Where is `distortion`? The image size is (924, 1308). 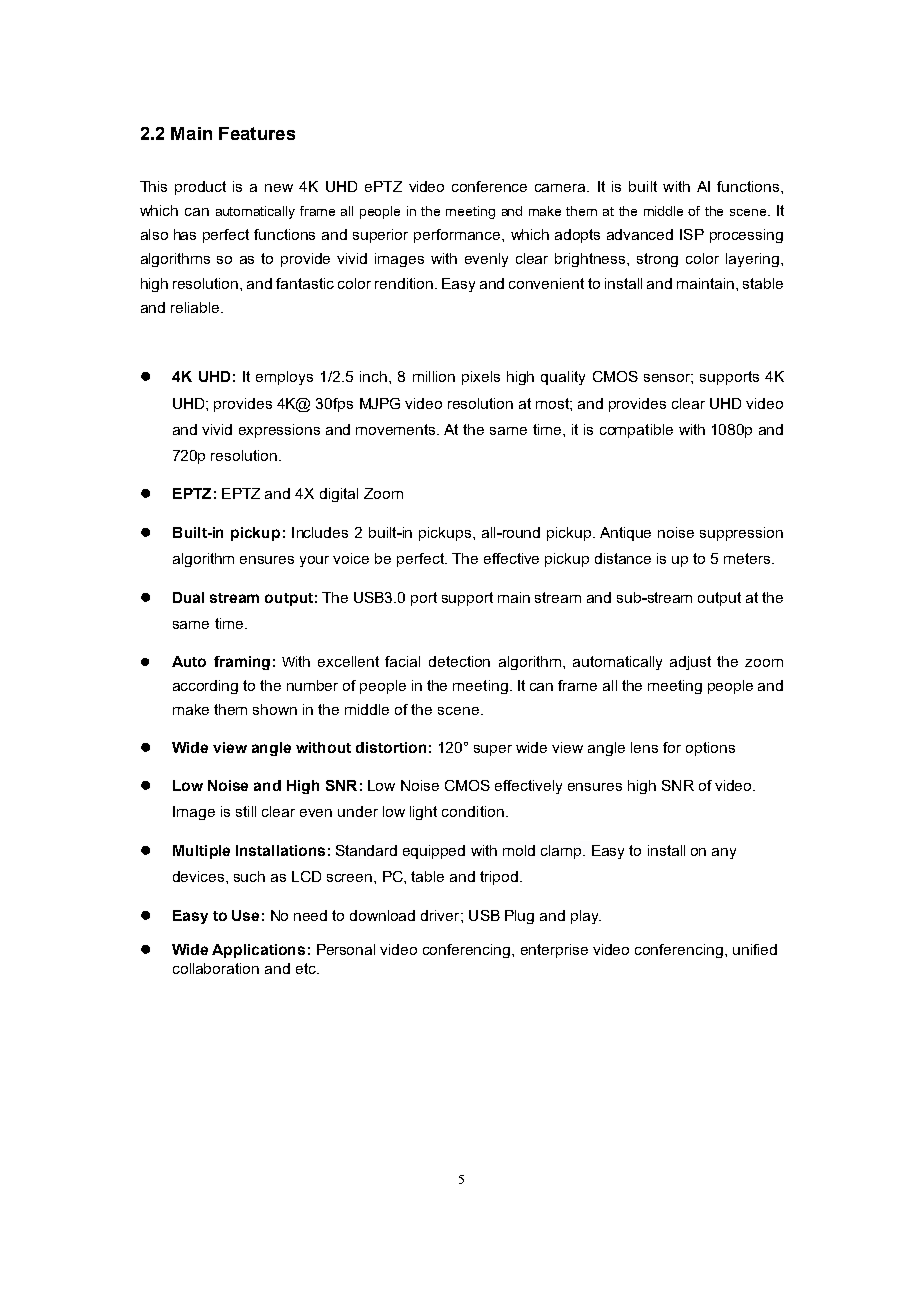 distortion is located at coordinates (391, 747).
